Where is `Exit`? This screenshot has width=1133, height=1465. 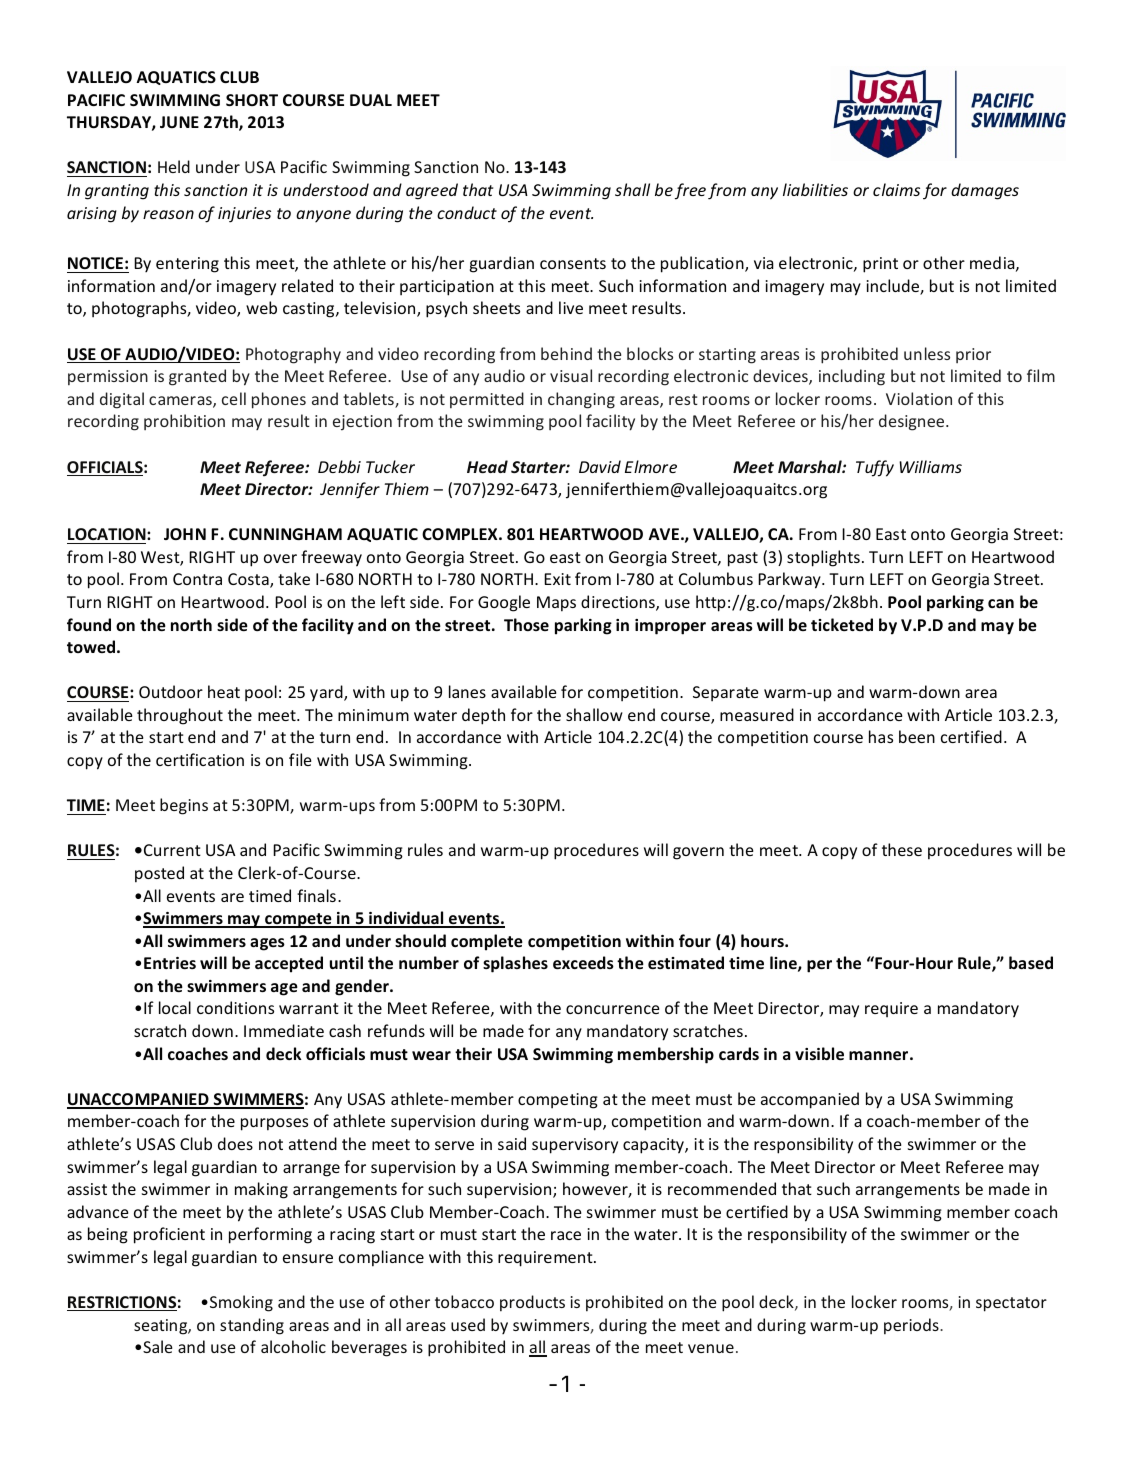 Exit is located at coordinates (557, 579).
